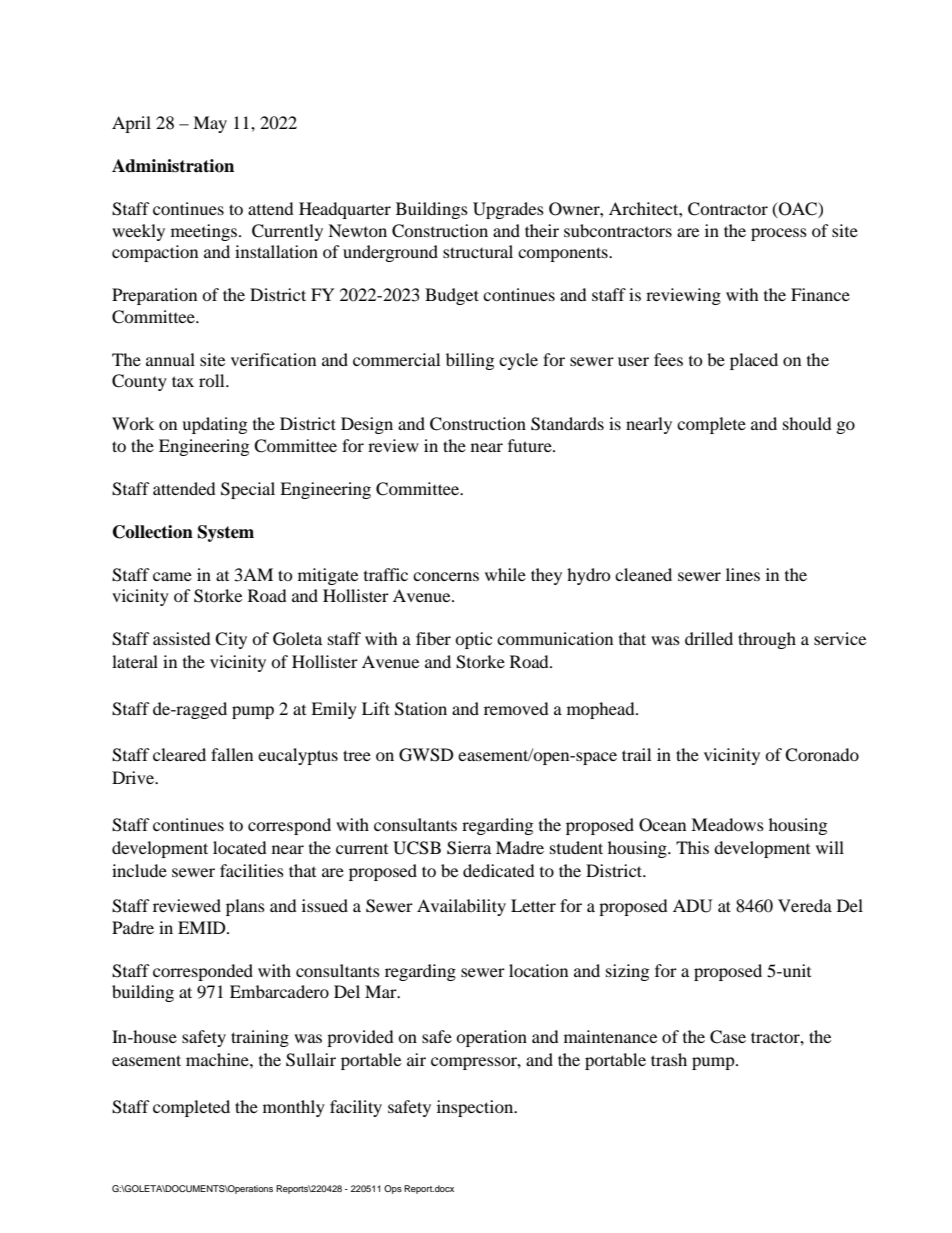 This page has height=1233, width=952. What do you see at coordinates (476, 1108) in the page?
I see `inspection` at bounding box center [476, 1108].
